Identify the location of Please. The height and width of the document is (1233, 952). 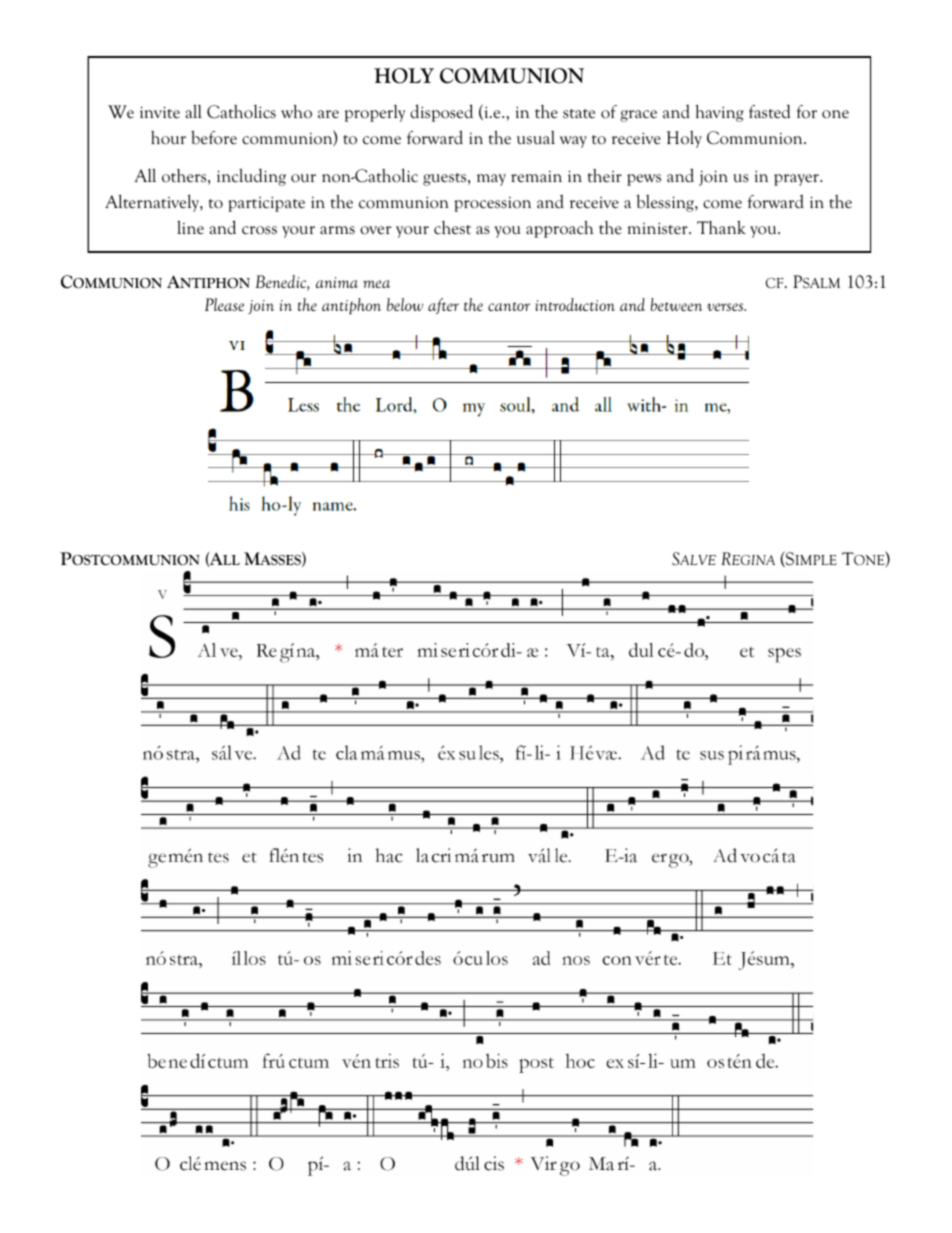
(224, 304).
